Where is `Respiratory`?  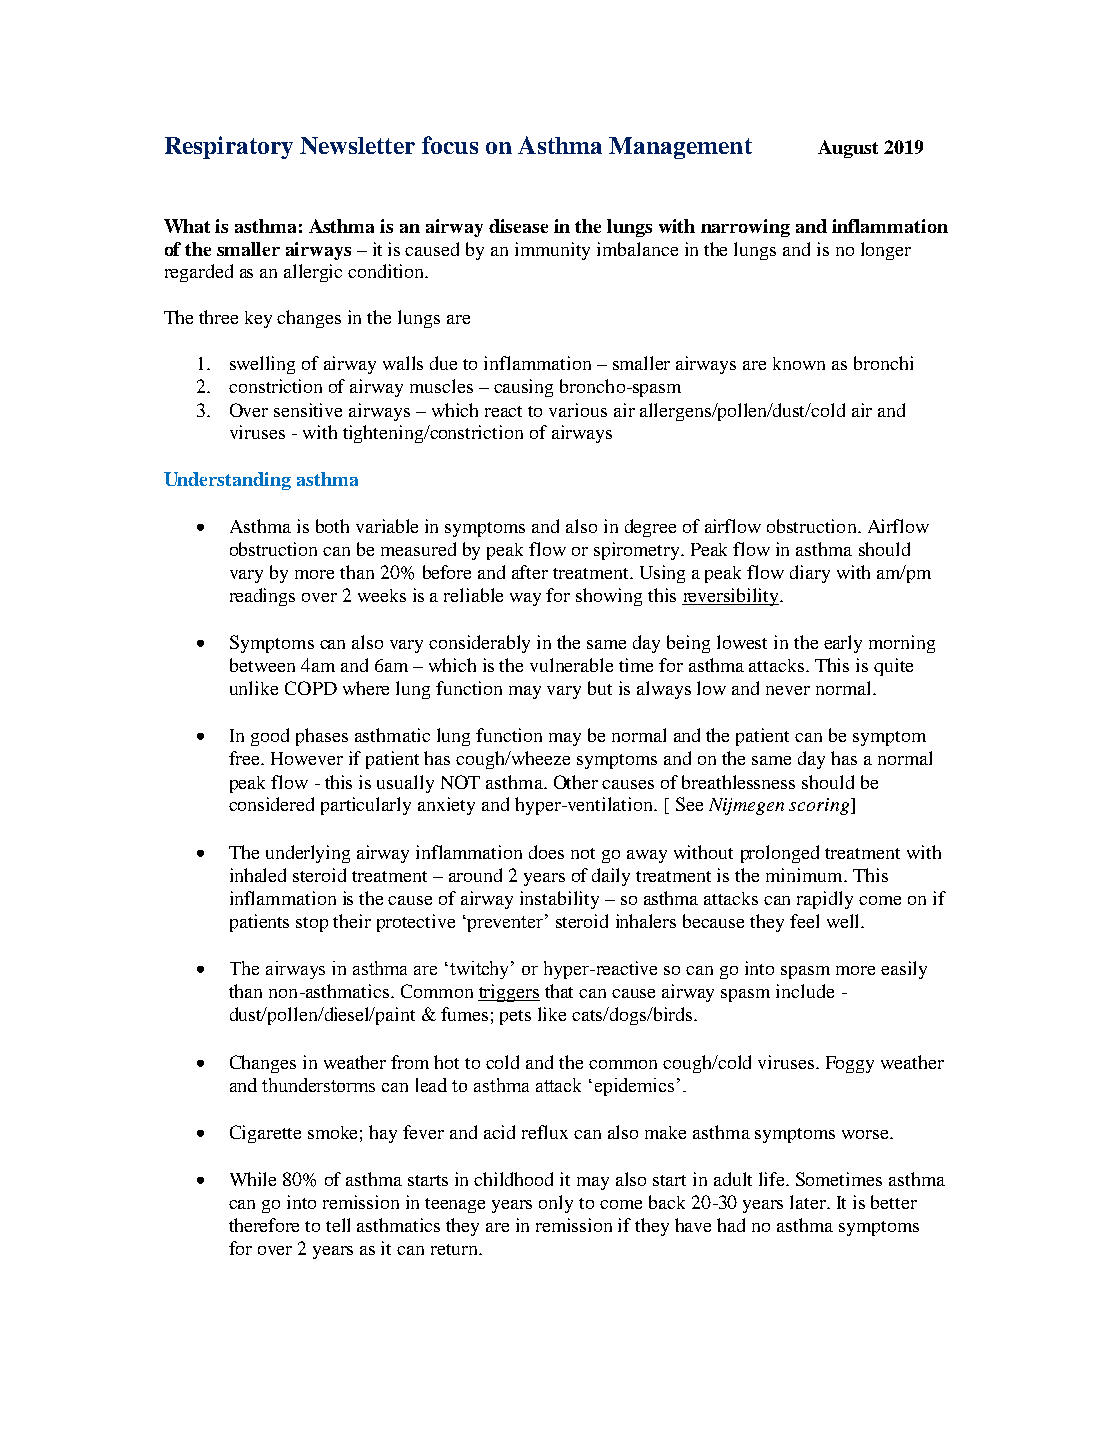
Respiratory is located at coordinates (229, 147).
